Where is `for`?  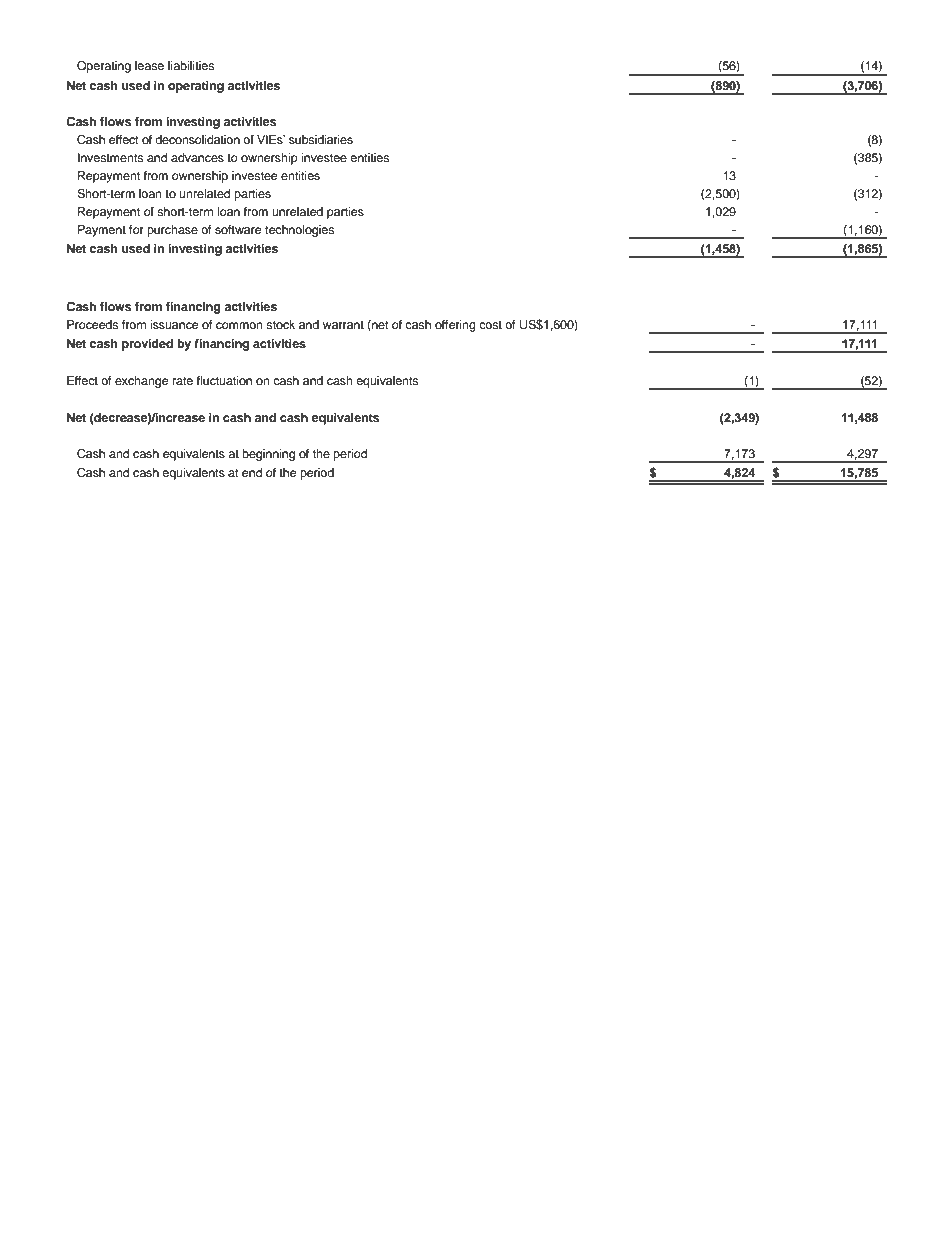
for is located at coordinates (136, 229).
